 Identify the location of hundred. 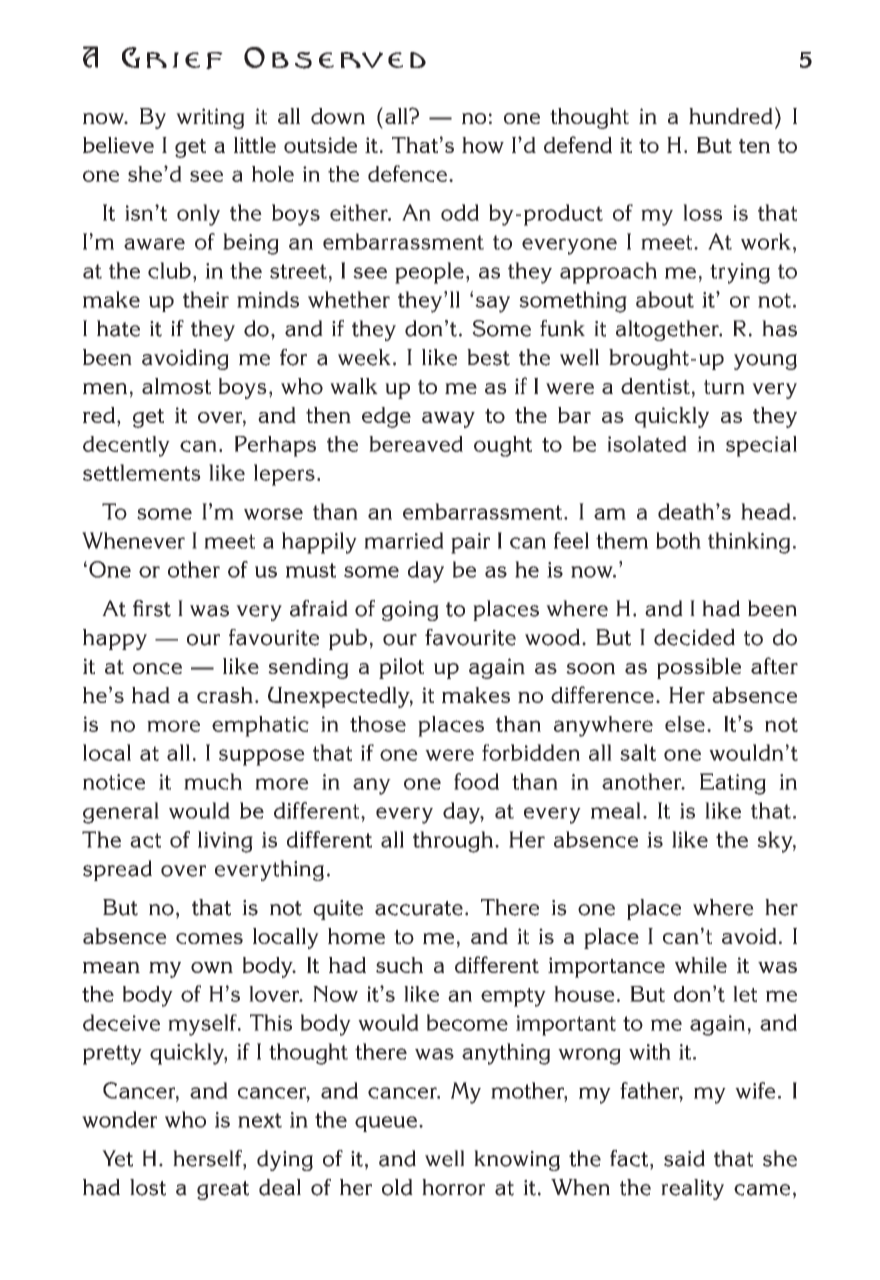
(731, 116).
